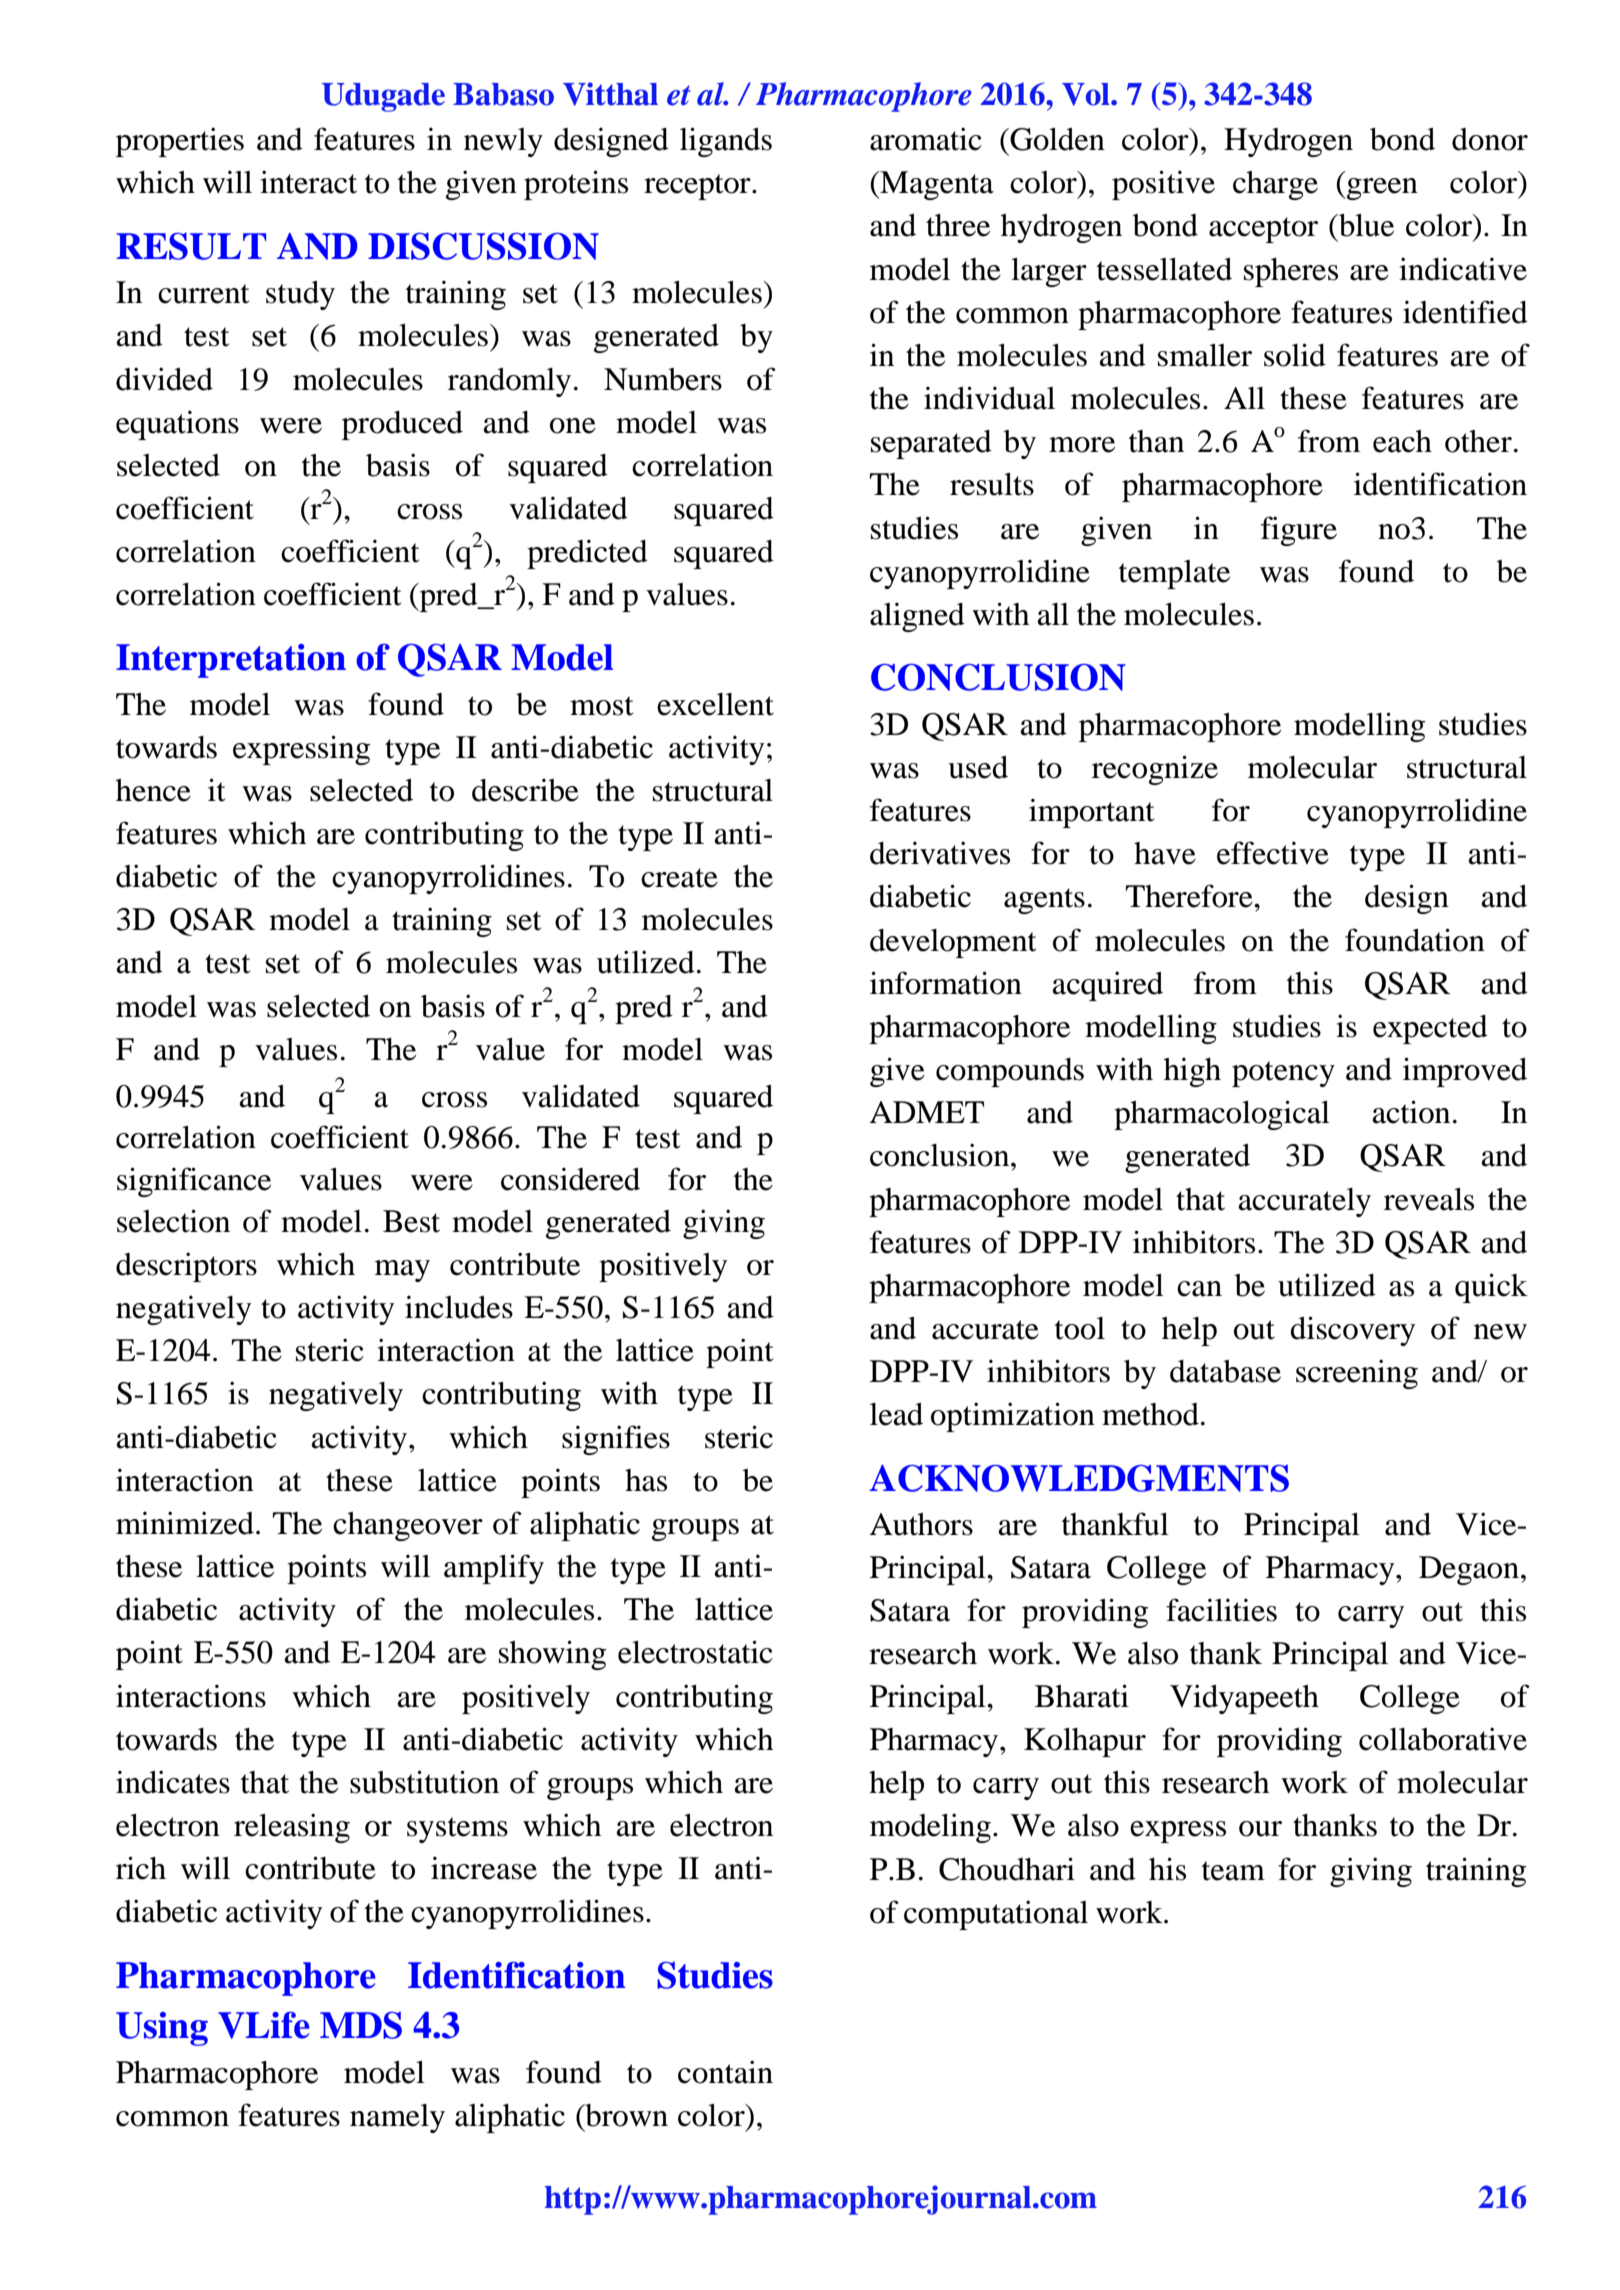  What do you see at coordinates (940, 853) in the screenshot?
I see `derivatives` at bounding box center [940, 853].
